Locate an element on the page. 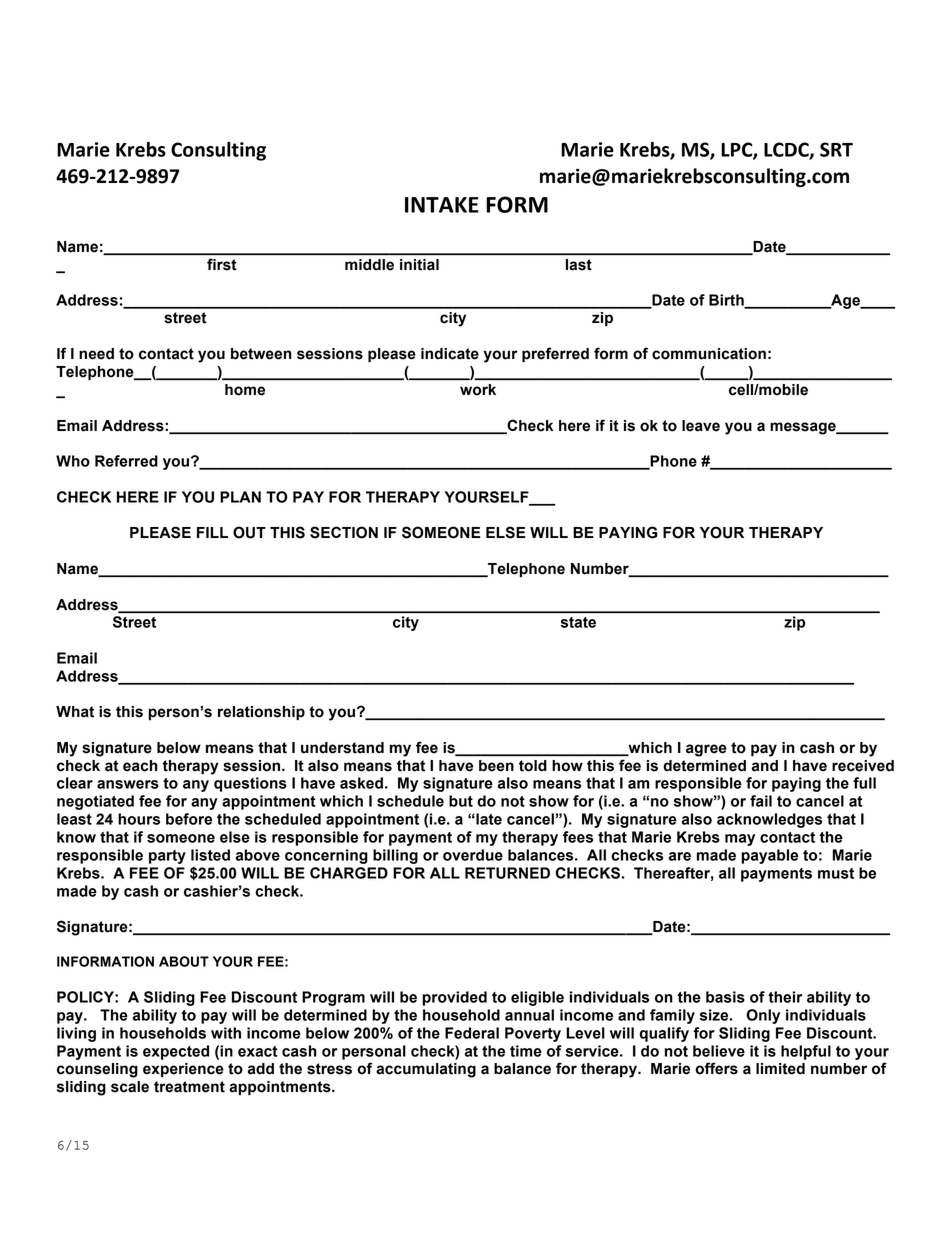 This image has height=1233, width=952. but is located at coordinates (461, 801).
